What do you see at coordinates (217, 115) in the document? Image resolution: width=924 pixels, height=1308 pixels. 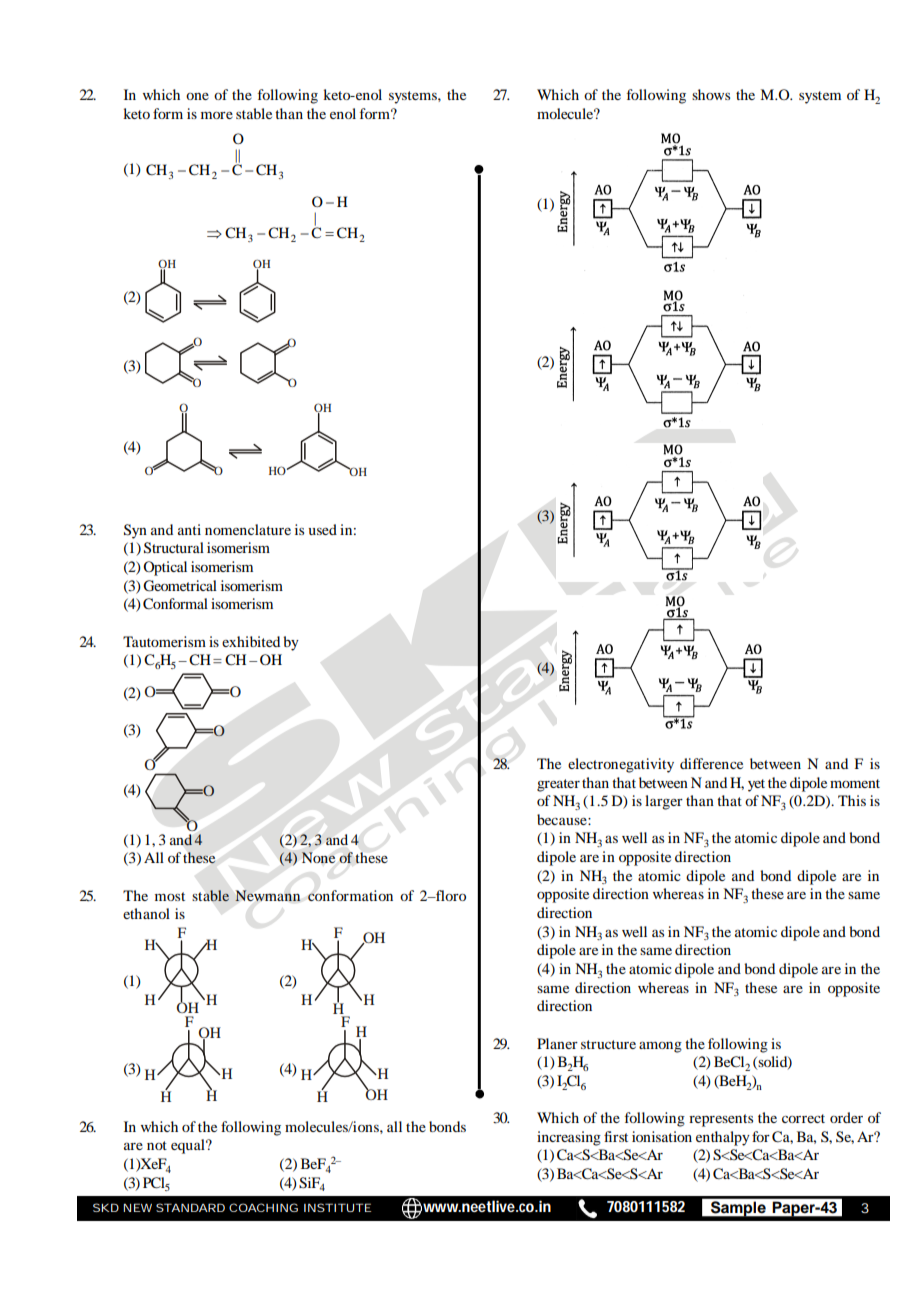 I see `more` at bounding box center [217, 115].
